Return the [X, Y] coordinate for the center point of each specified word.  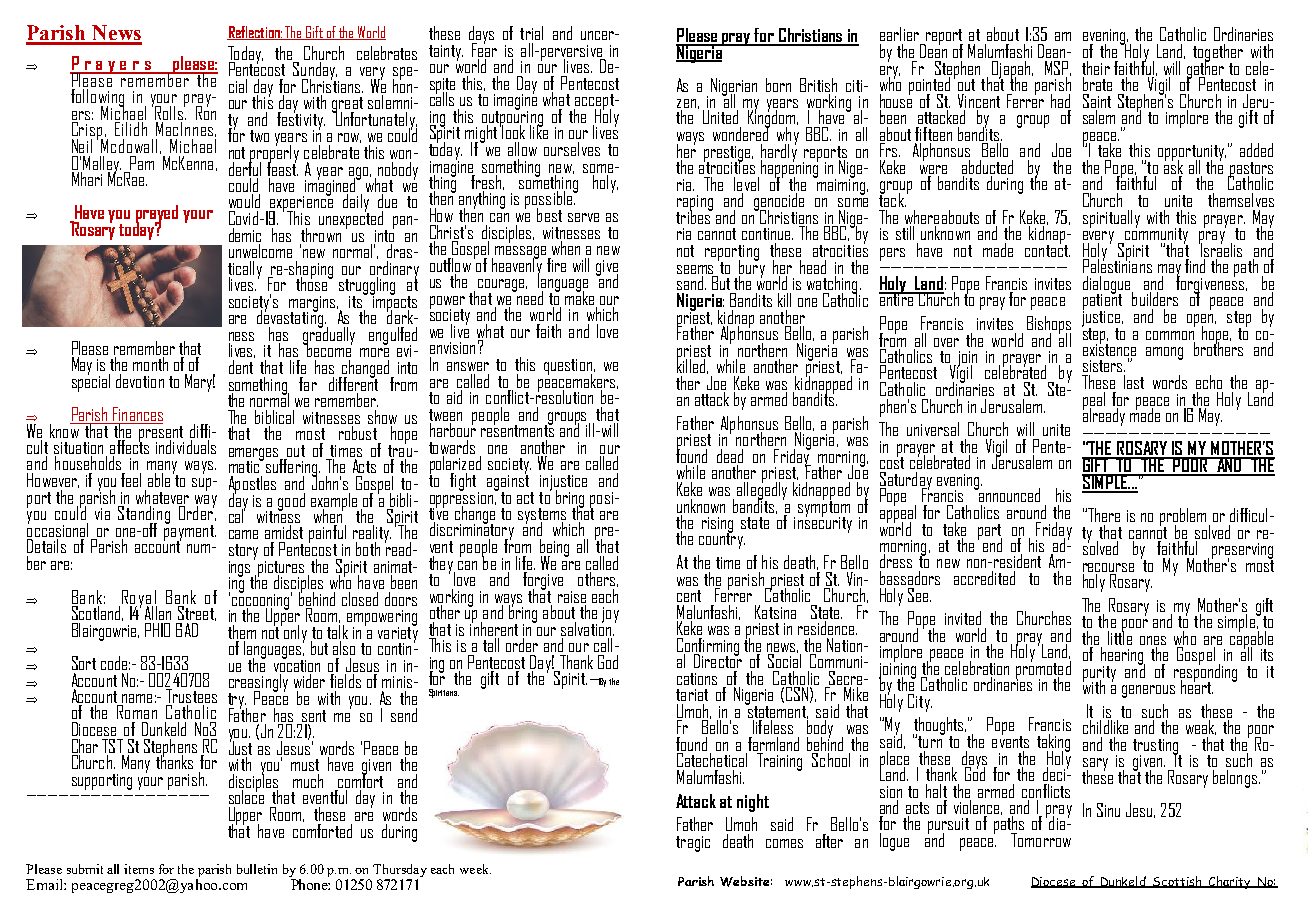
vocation [297, 666]
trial [531, 33]
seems [695, 269]
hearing [1121, 655]
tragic [693, 844]
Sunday [314, 70]
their [1096, 68]
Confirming [708, 647]
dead [730, 456]
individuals [185, 445]
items [139, 869]
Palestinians [1117, 265]
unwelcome [260, 249]
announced [1008, 494]
